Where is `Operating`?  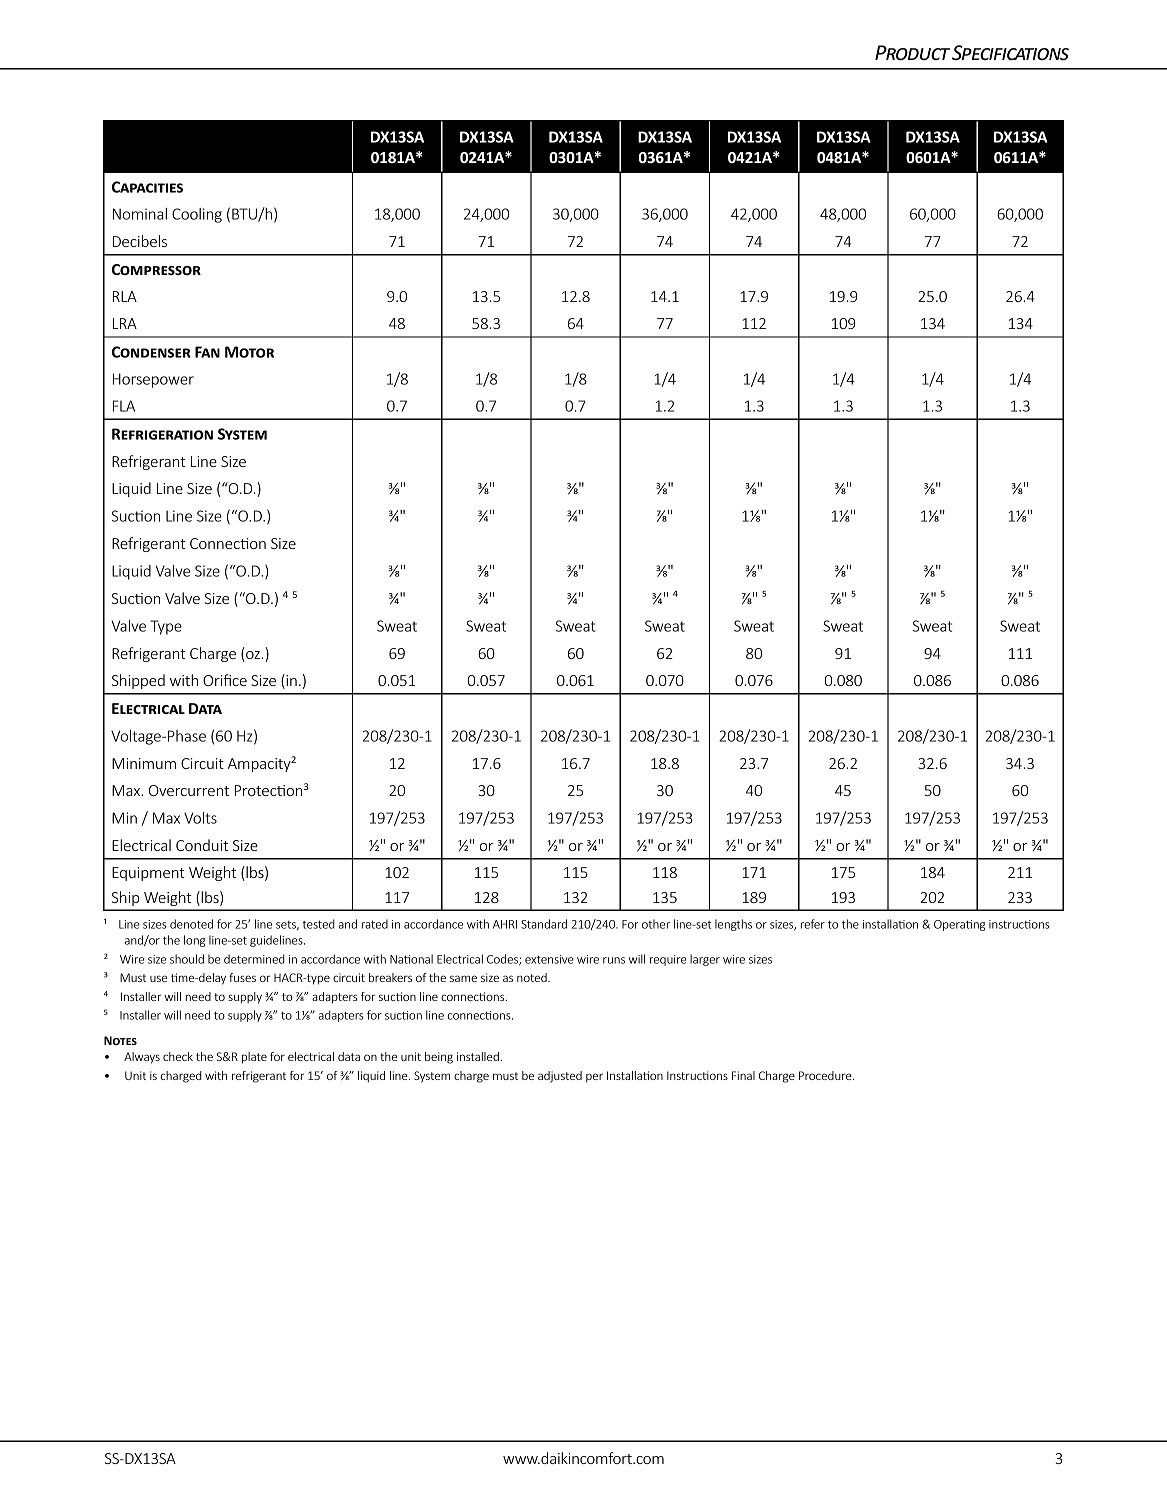
Operating is located at coordinates (959, 925).
